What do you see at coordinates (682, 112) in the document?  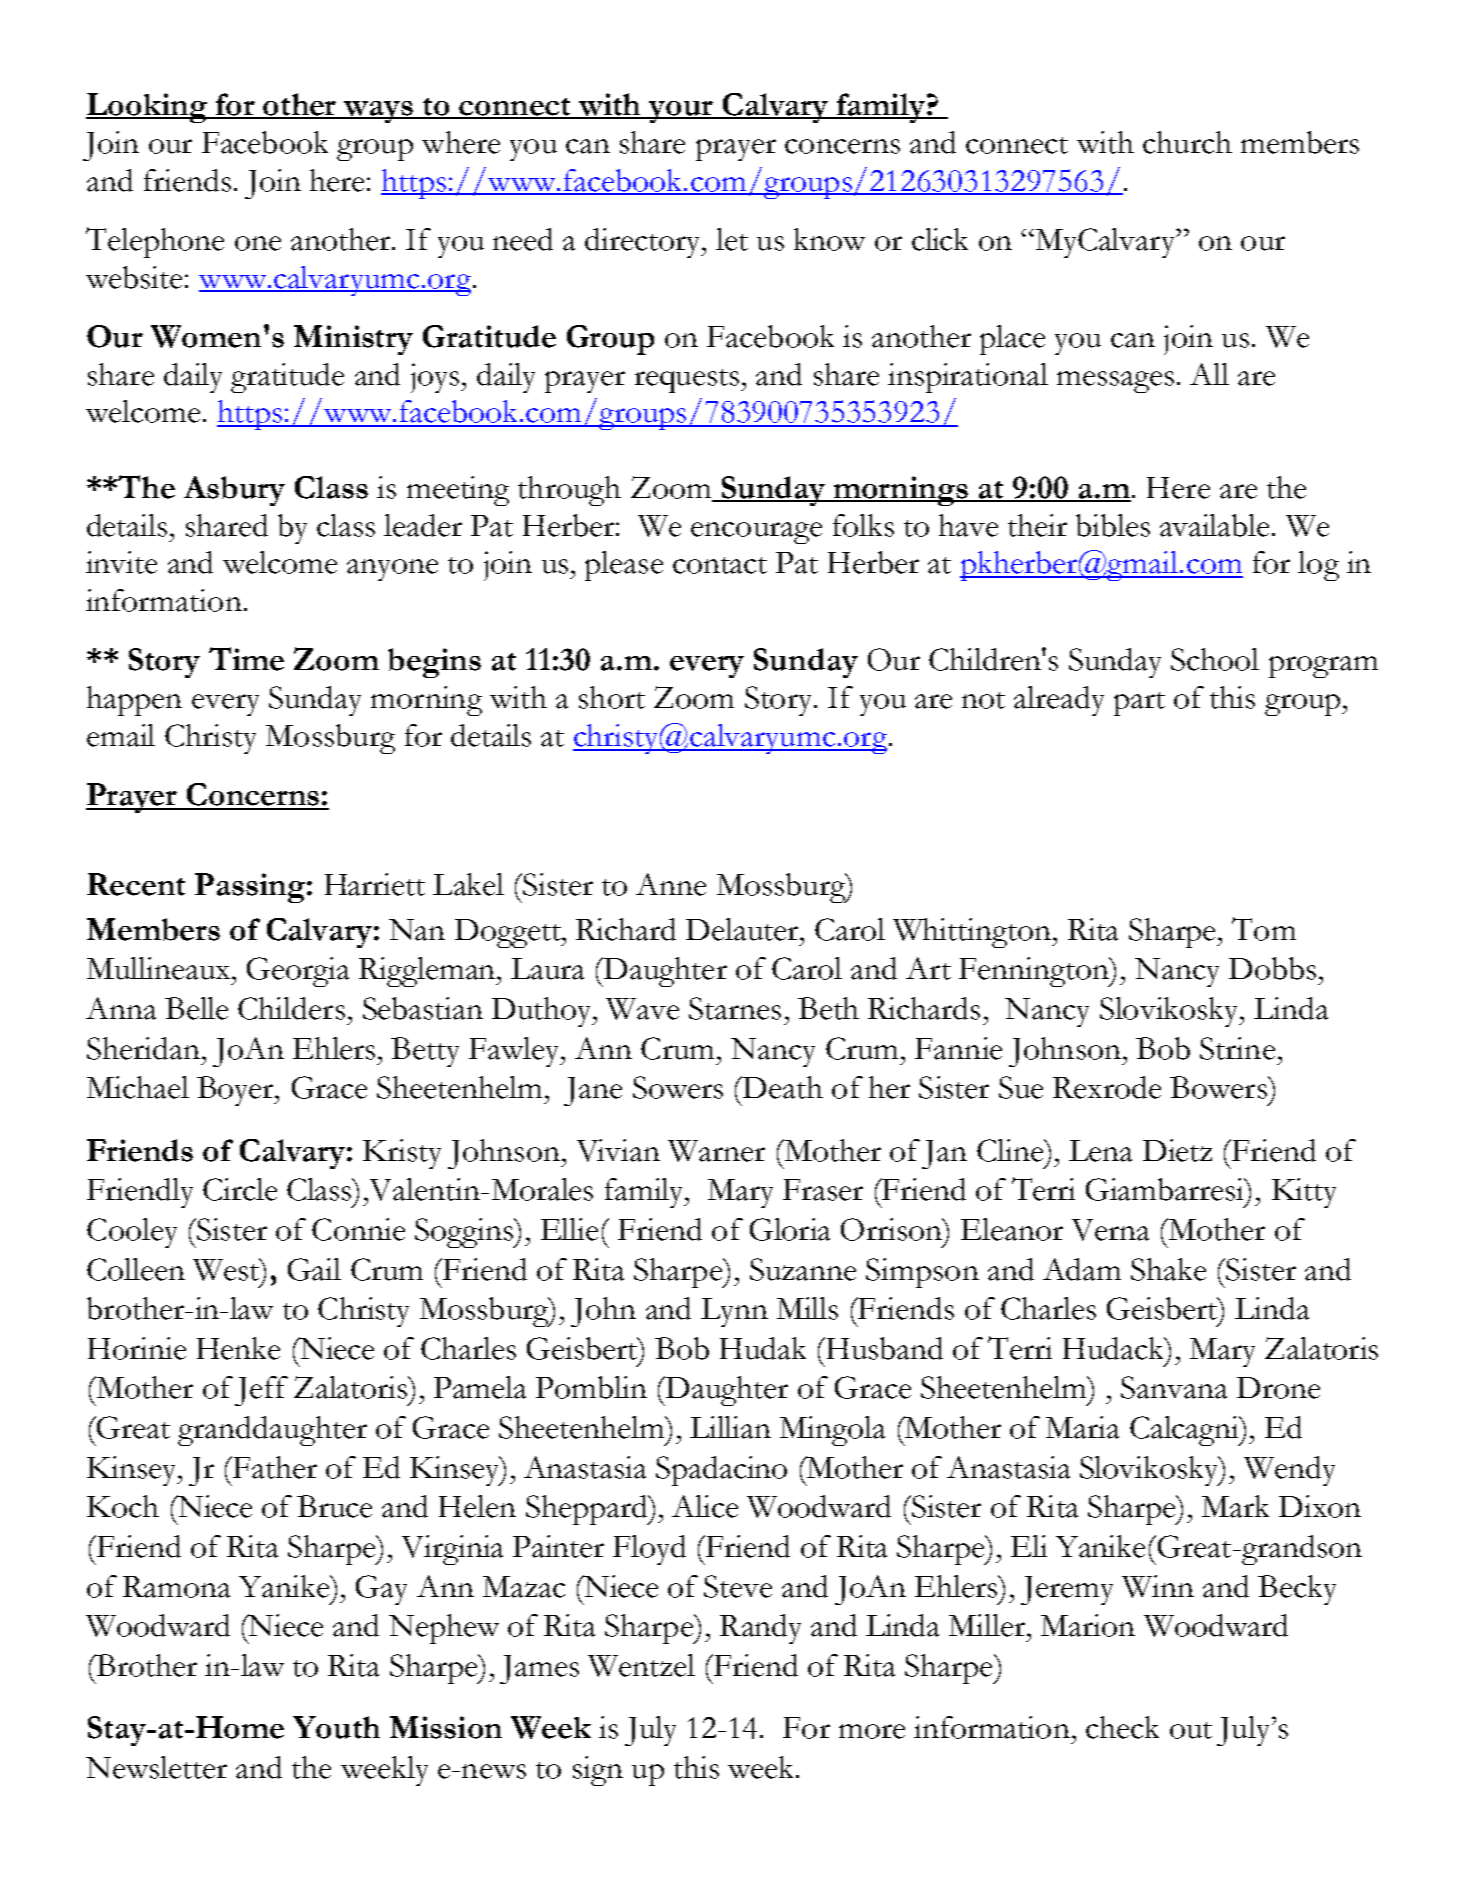 I see `your` at bounding box center [682, 112].
